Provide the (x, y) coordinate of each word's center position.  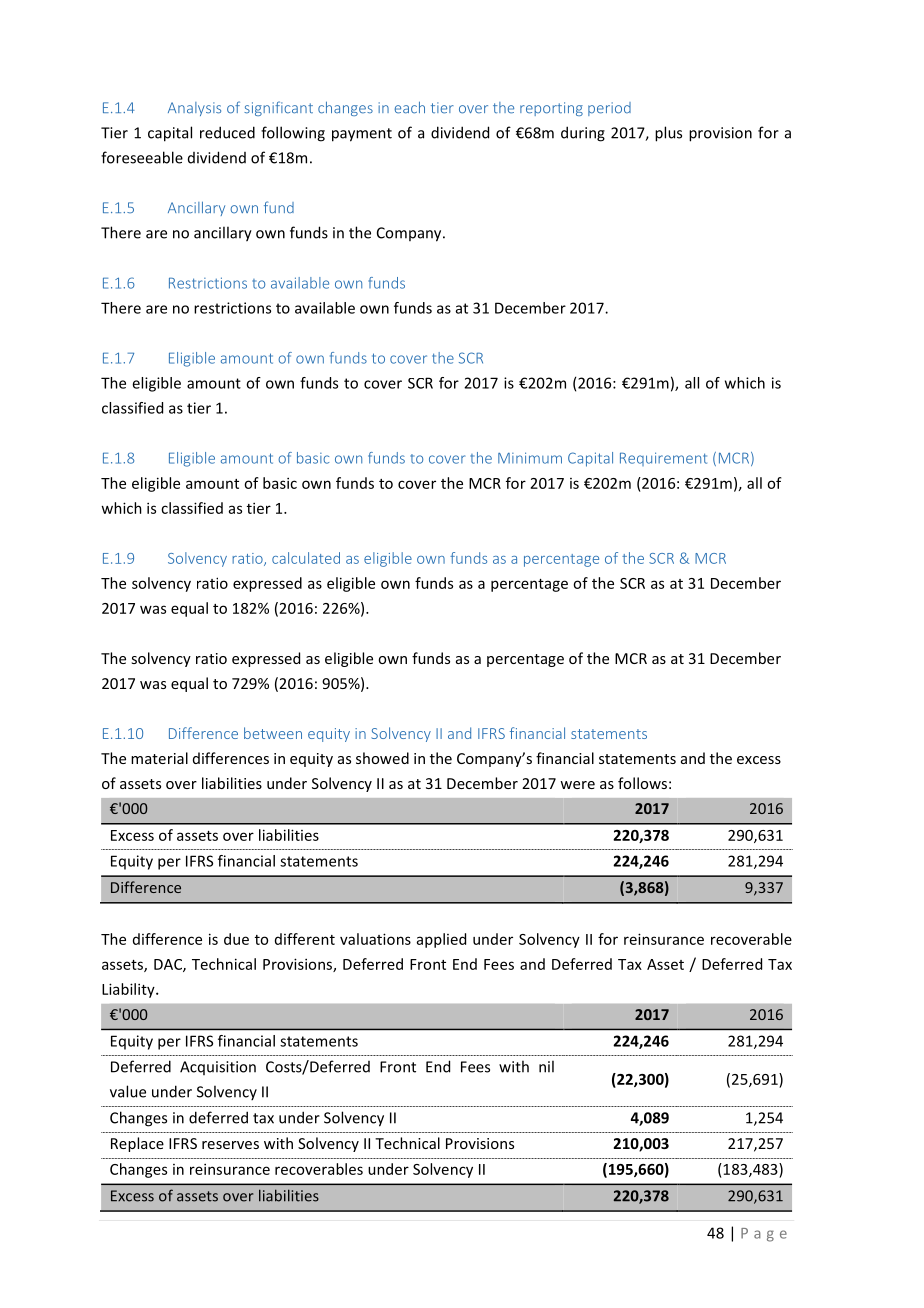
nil (546, 1066)
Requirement (663, 459)
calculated (306, 558)
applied (441, 940)
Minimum (530, 458)
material (159, 758)
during (583, 134)
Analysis (194, 109)
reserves (230, 1145)
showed (382, 758)
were (577, 785)
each (410, 107)
